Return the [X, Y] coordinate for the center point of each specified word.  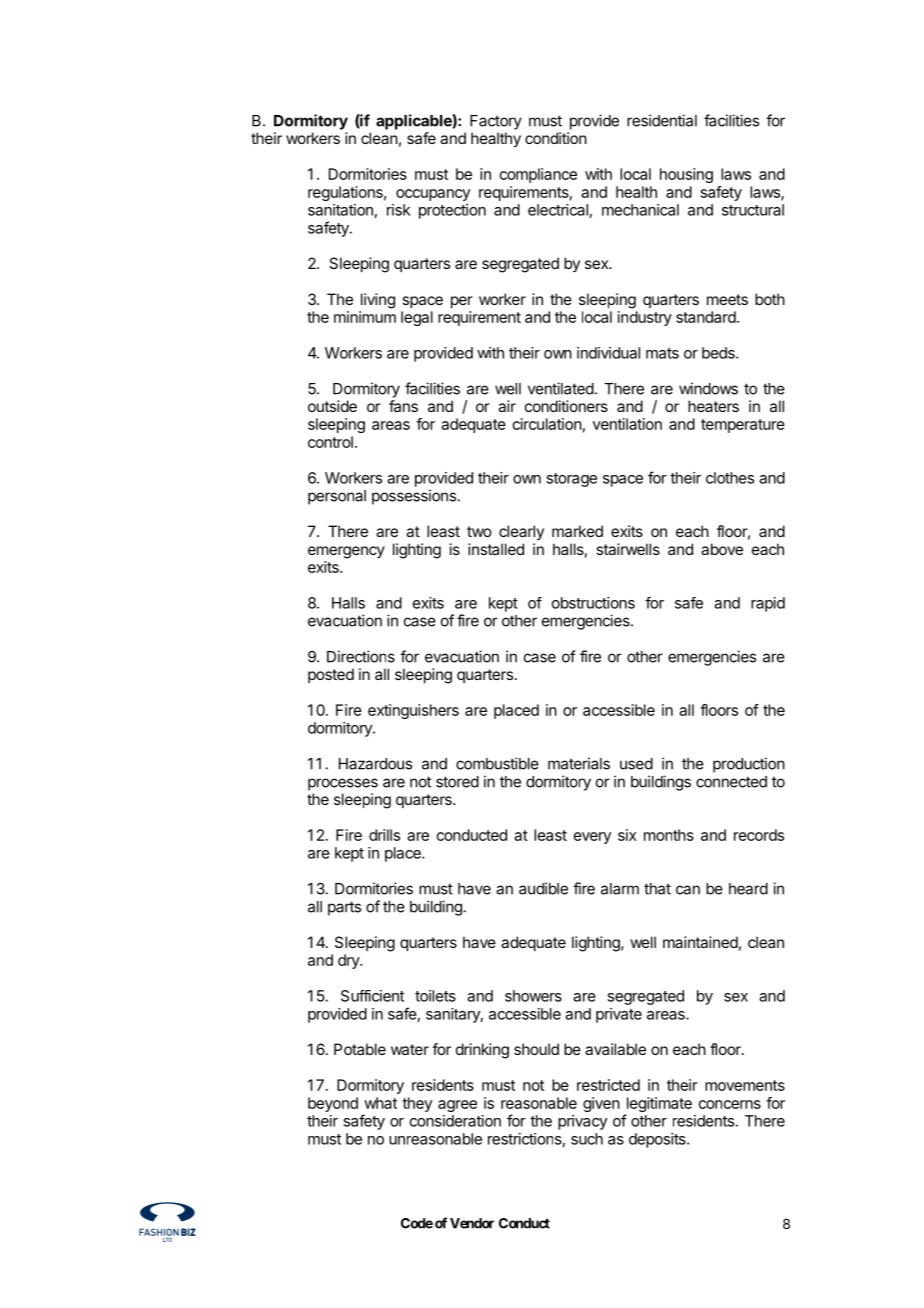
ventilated [561, 388]
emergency [346, 552]
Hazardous [375, 764]
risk [398, 210]
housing [686, 175]
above [722, 549]
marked [577, 531]
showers [533, 996]
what [380, 1103]
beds [719, 353]
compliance [538, 175]
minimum [365, 317]
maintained [700, 942]
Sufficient [372, 996]
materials [579, 763]
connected [731, 782]
